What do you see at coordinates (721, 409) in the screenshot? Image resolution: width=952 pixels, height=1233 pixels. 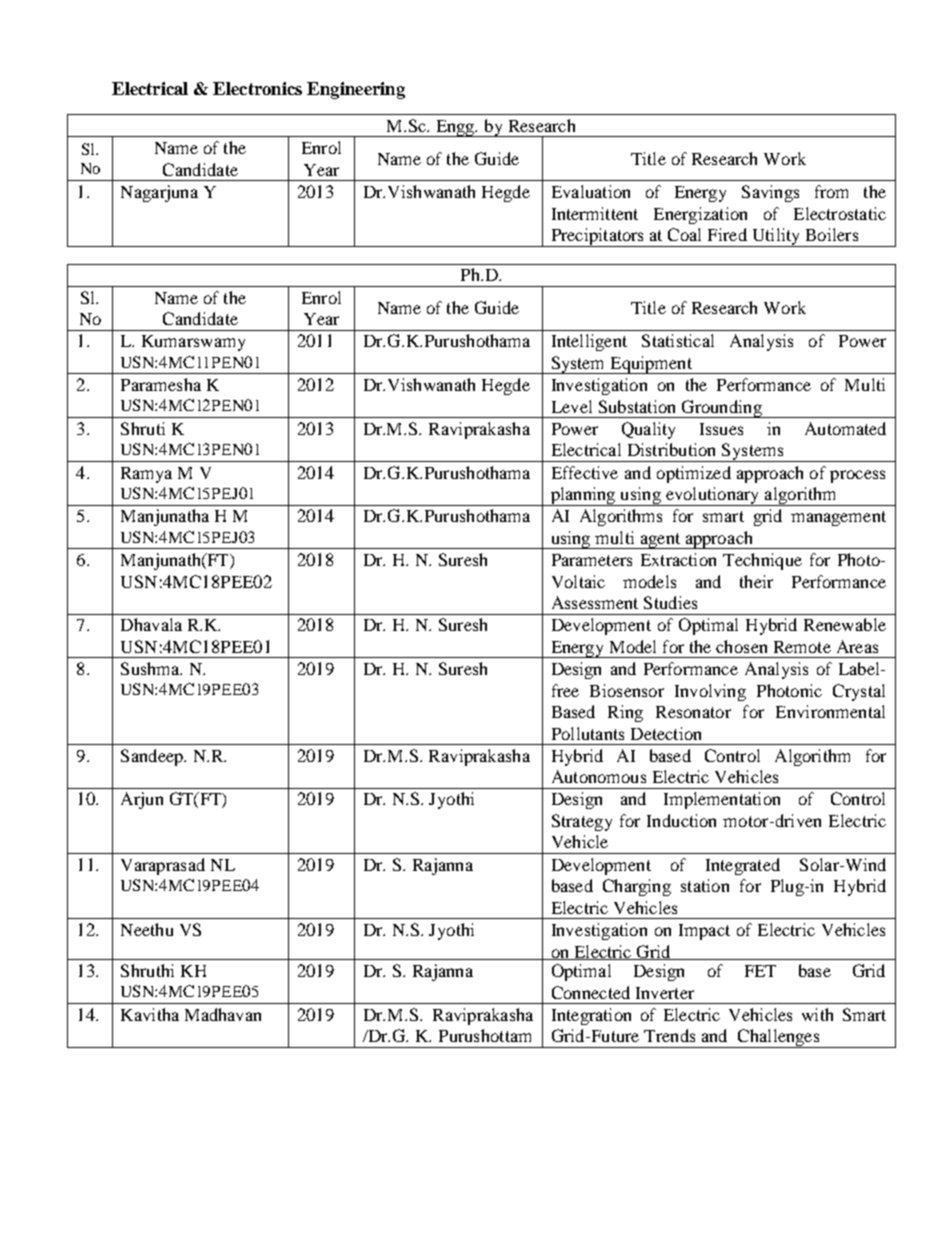 I see `Grounding` at bounding box center [721, 409].
